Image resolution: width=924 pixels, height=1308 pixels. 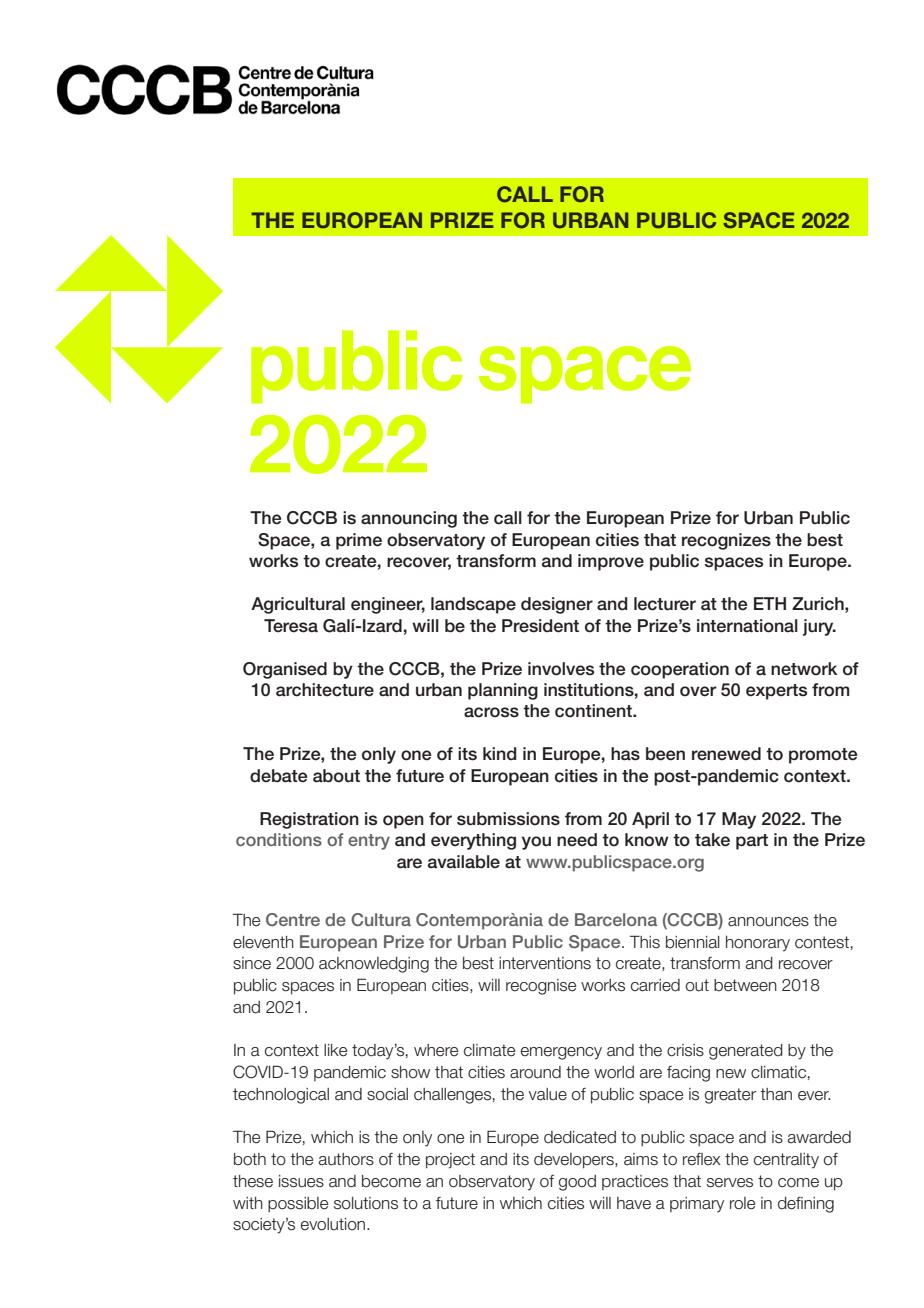 What do you see at coordinates (611, 562) in the screenshot?
I see `improve` at bounding box center [611, 562].
